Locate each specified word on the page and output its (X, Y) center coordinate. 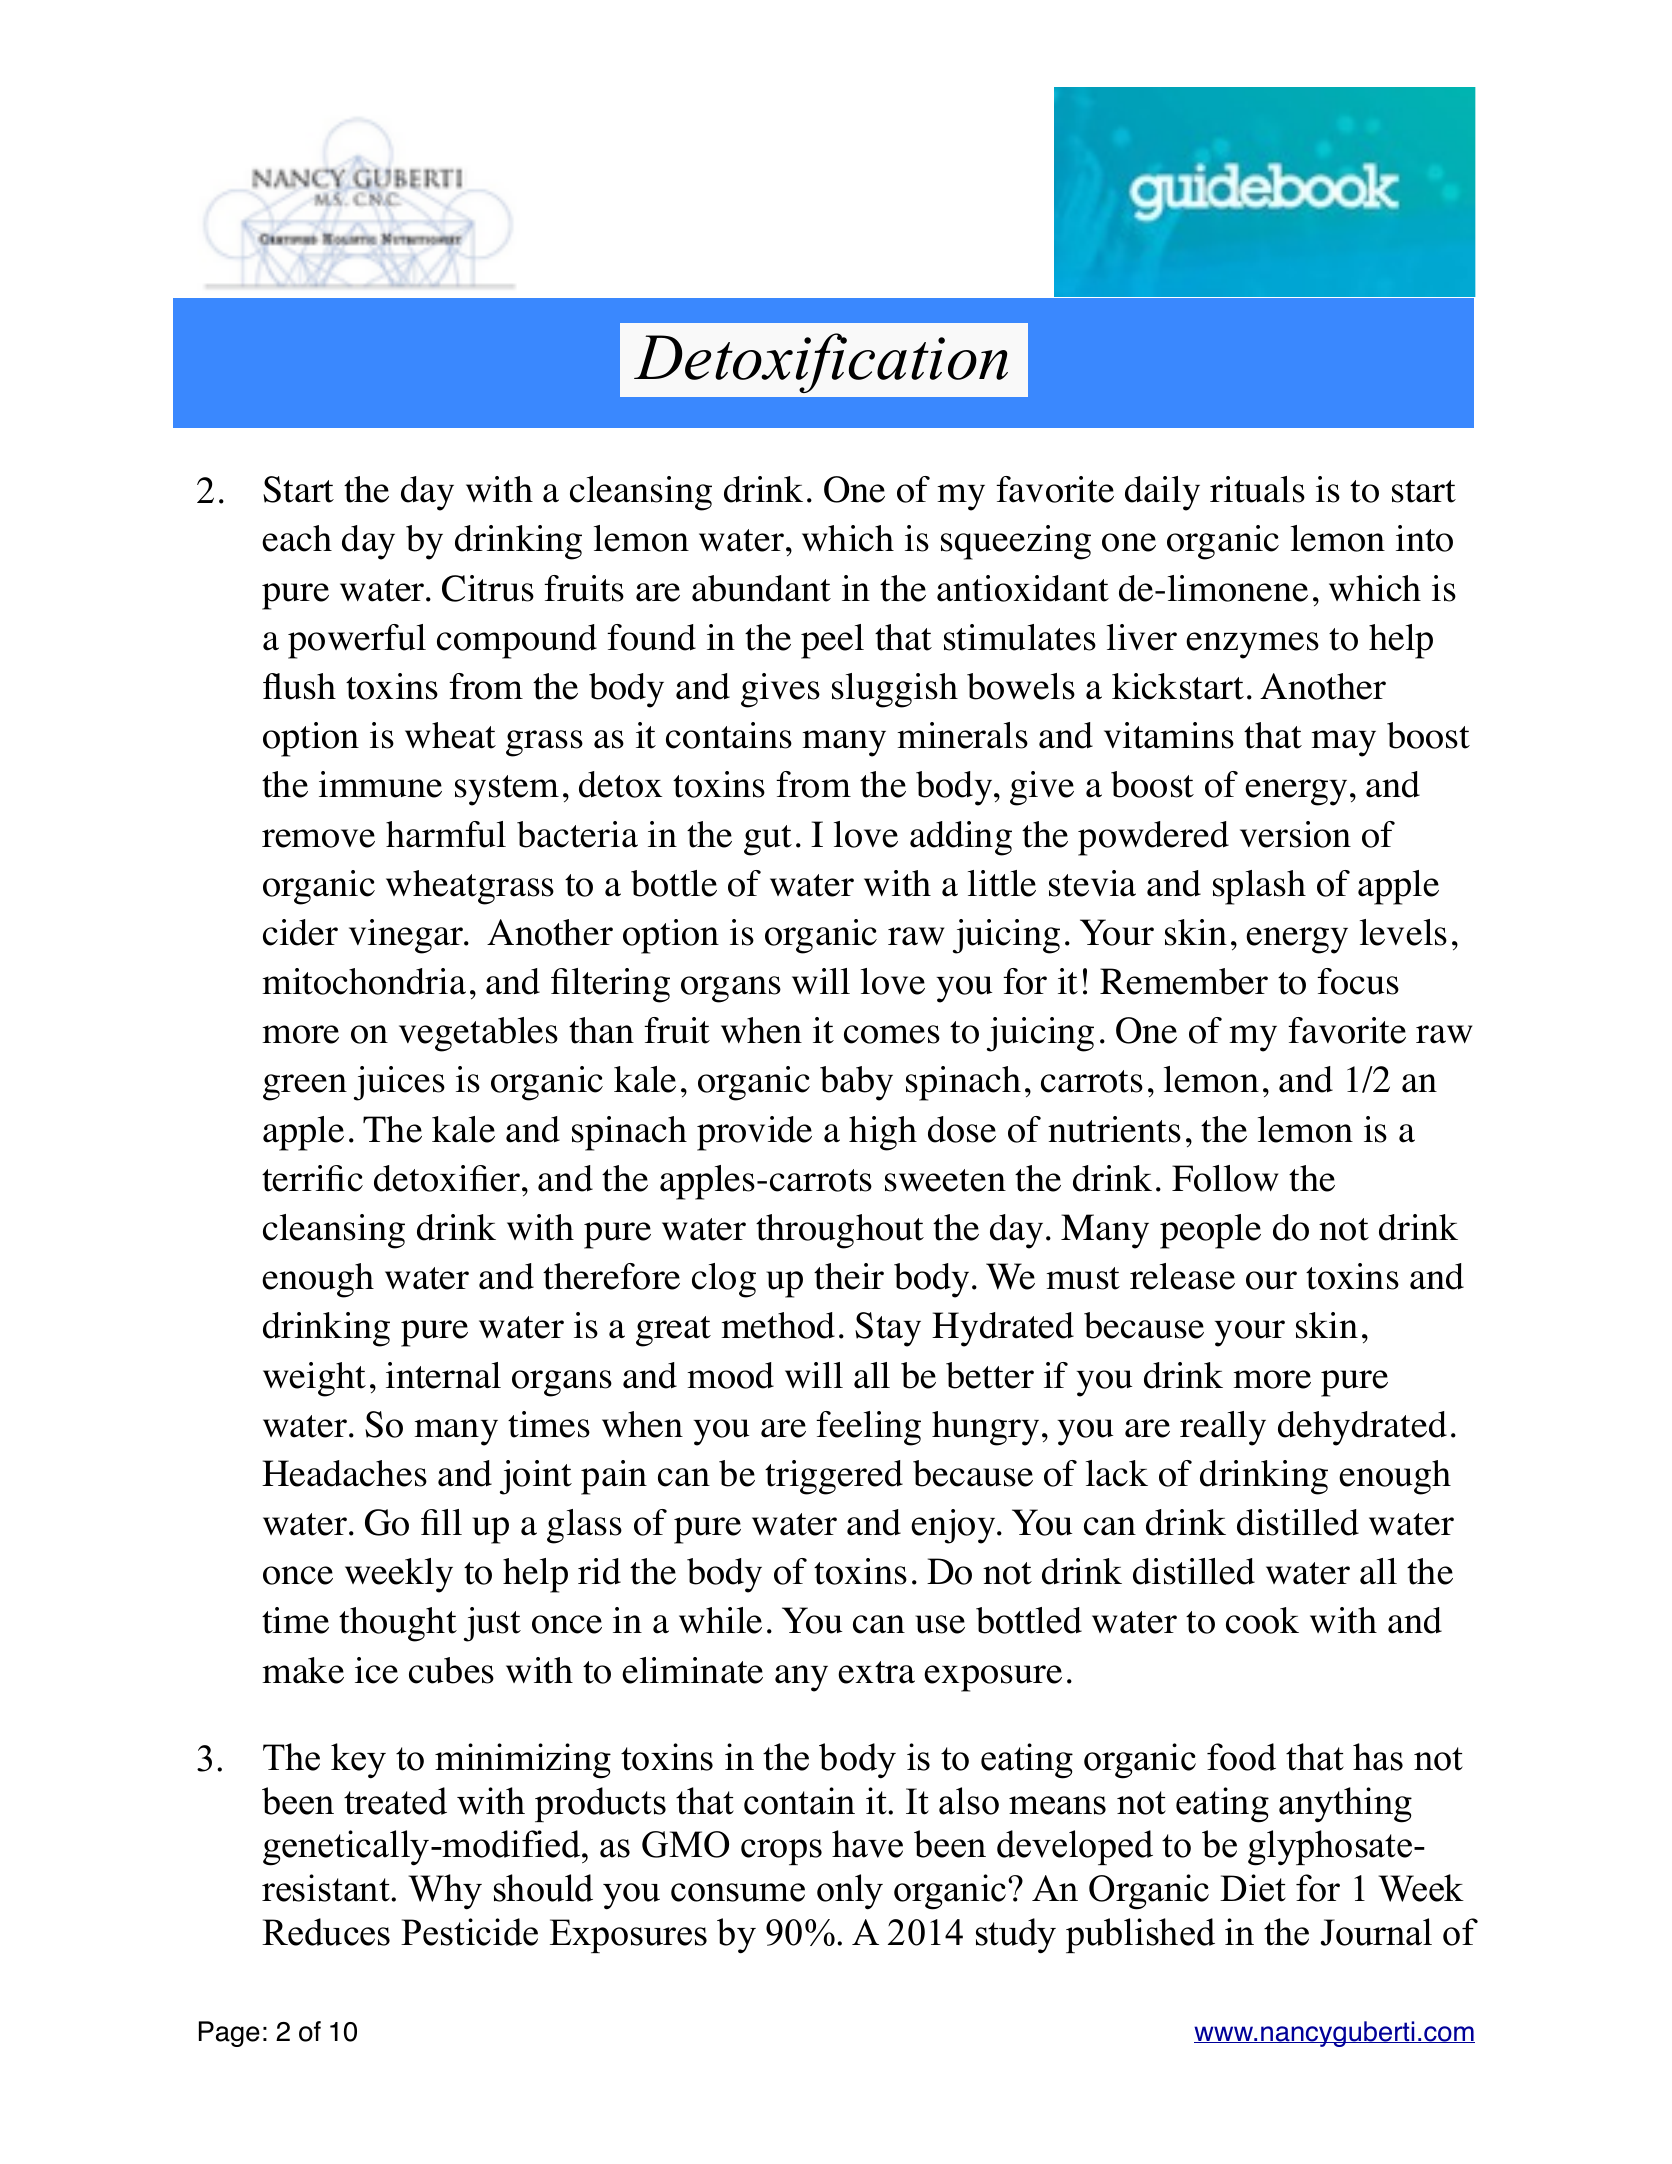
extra (876, 1672)
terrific (312, 1178)
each (297, 538)
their (849, 1276)
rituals (1257, 489)
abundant (761, 588)
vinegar (407, 936)
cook (1262, 1620)
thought (398, 1624)
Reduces (326, 1932)
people (1210, 1231)
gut (768, 840)
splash (1259, 887)
